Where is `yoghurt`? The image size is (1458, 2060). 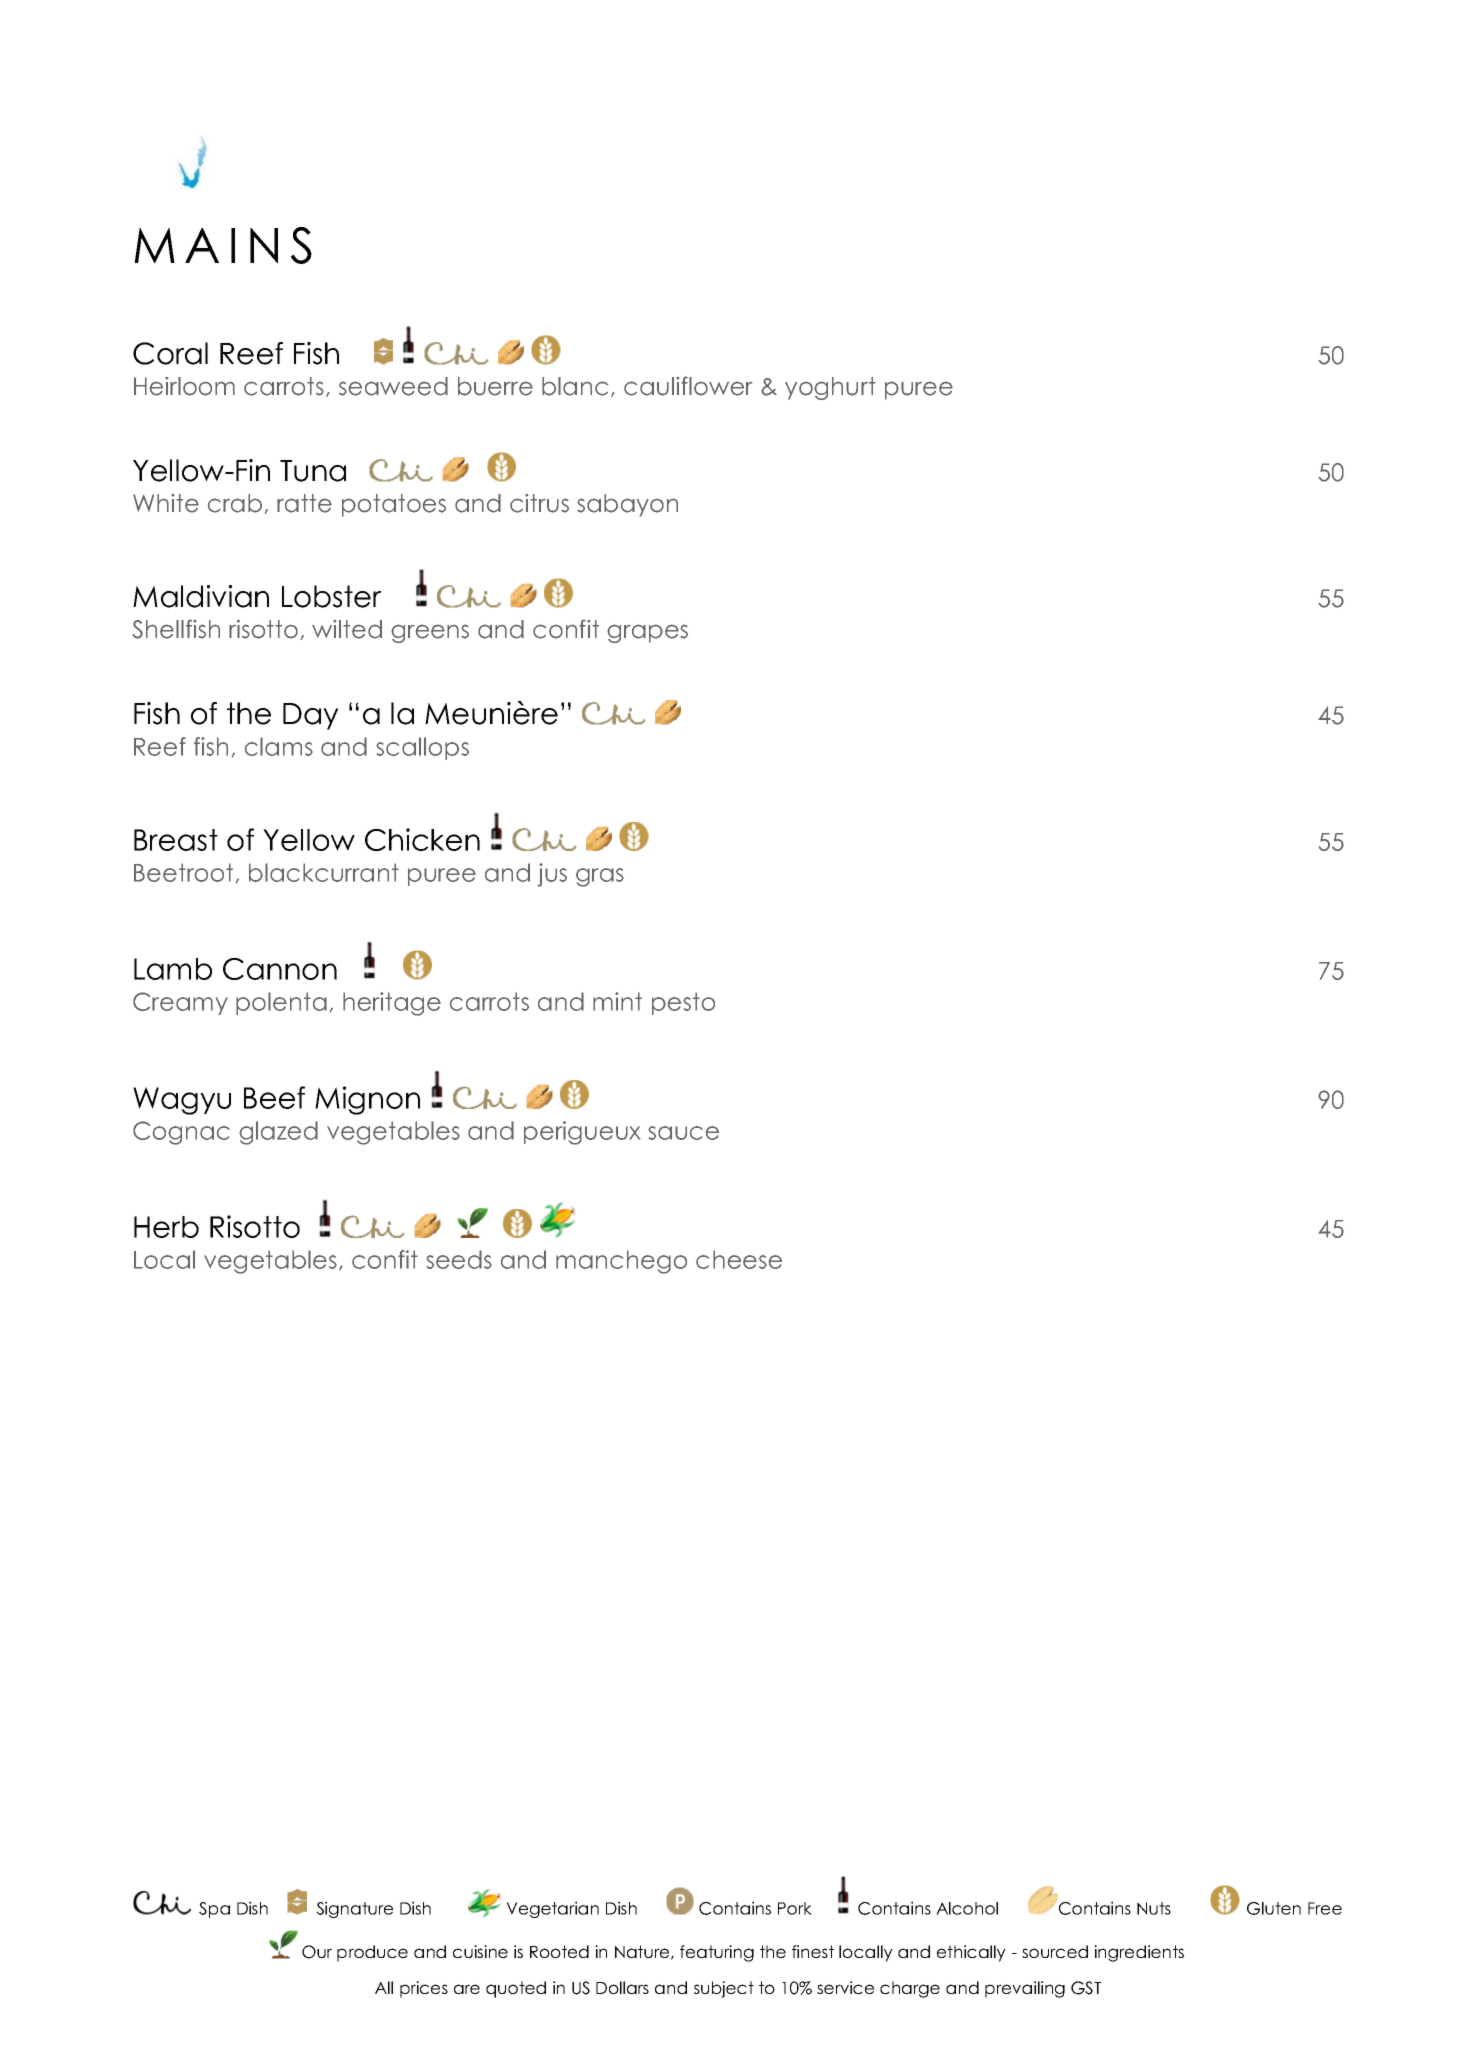
yoghurt is located at coordinates (830, 388).
